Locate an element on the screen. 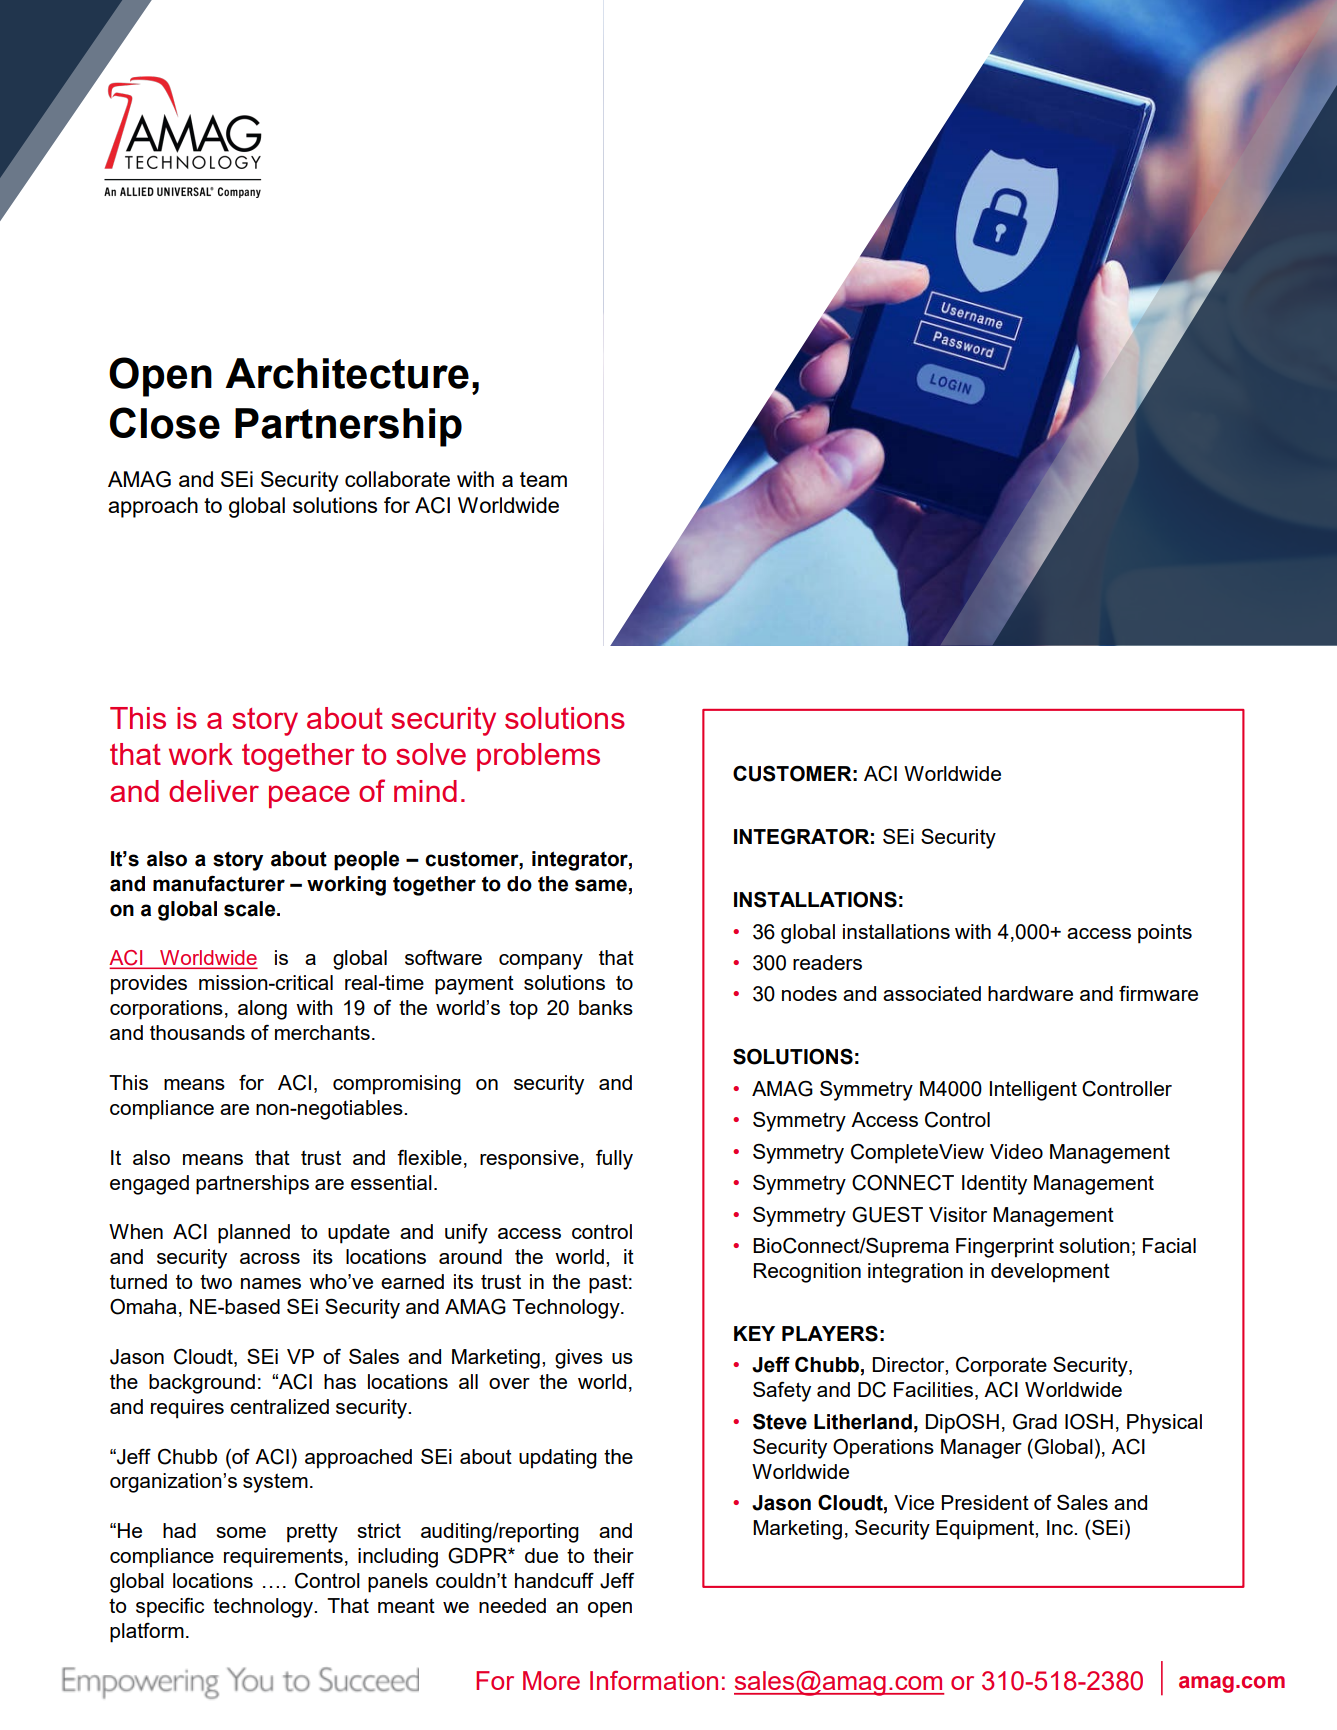  planned is located at coordinates (254, 1234).
